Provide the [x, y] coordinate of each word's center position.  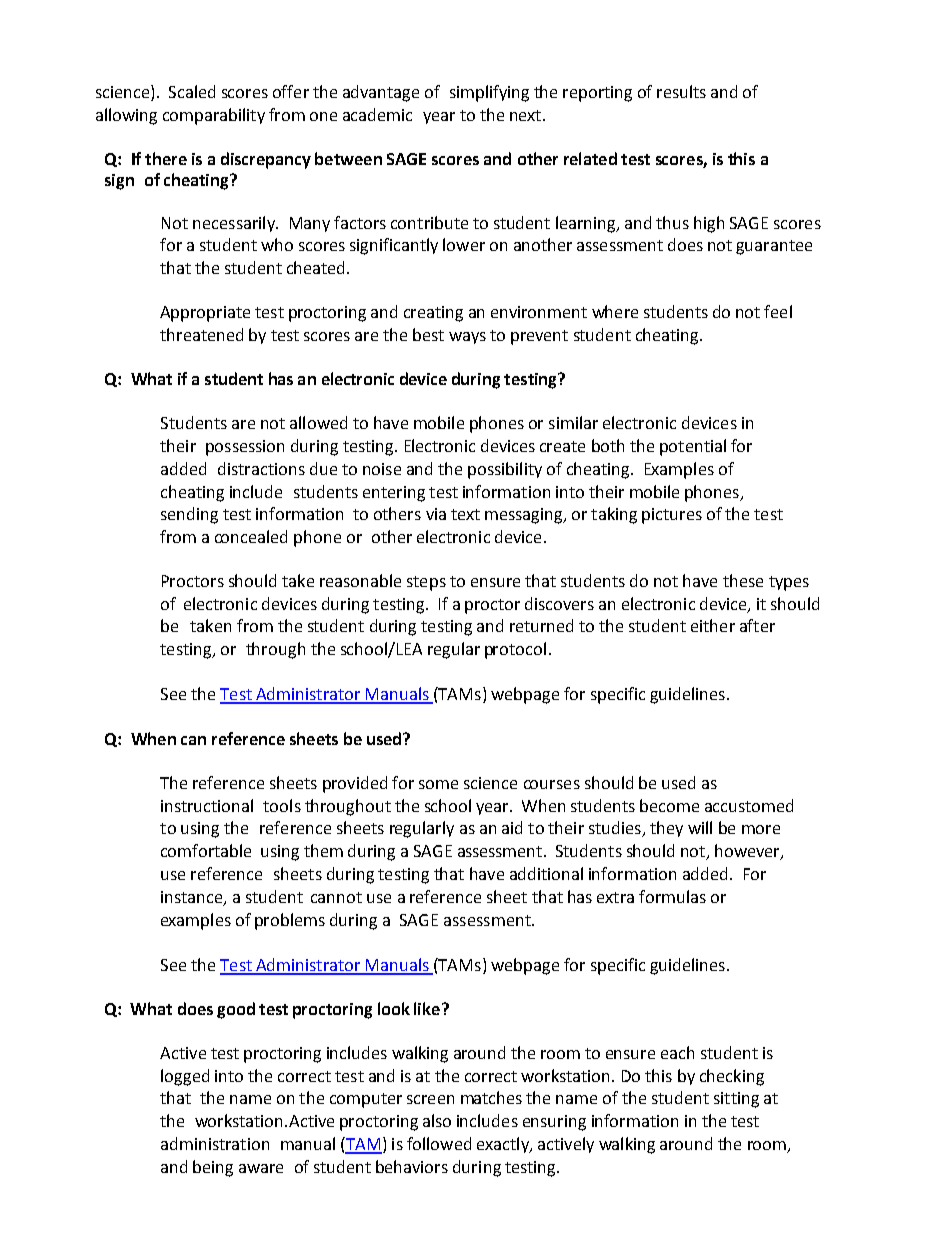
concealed [251, 536]
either [713, 625]
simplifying [489, 93]
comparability [214, 116]
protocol [515, 650]
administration [215, 1143]
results [681, 91]
